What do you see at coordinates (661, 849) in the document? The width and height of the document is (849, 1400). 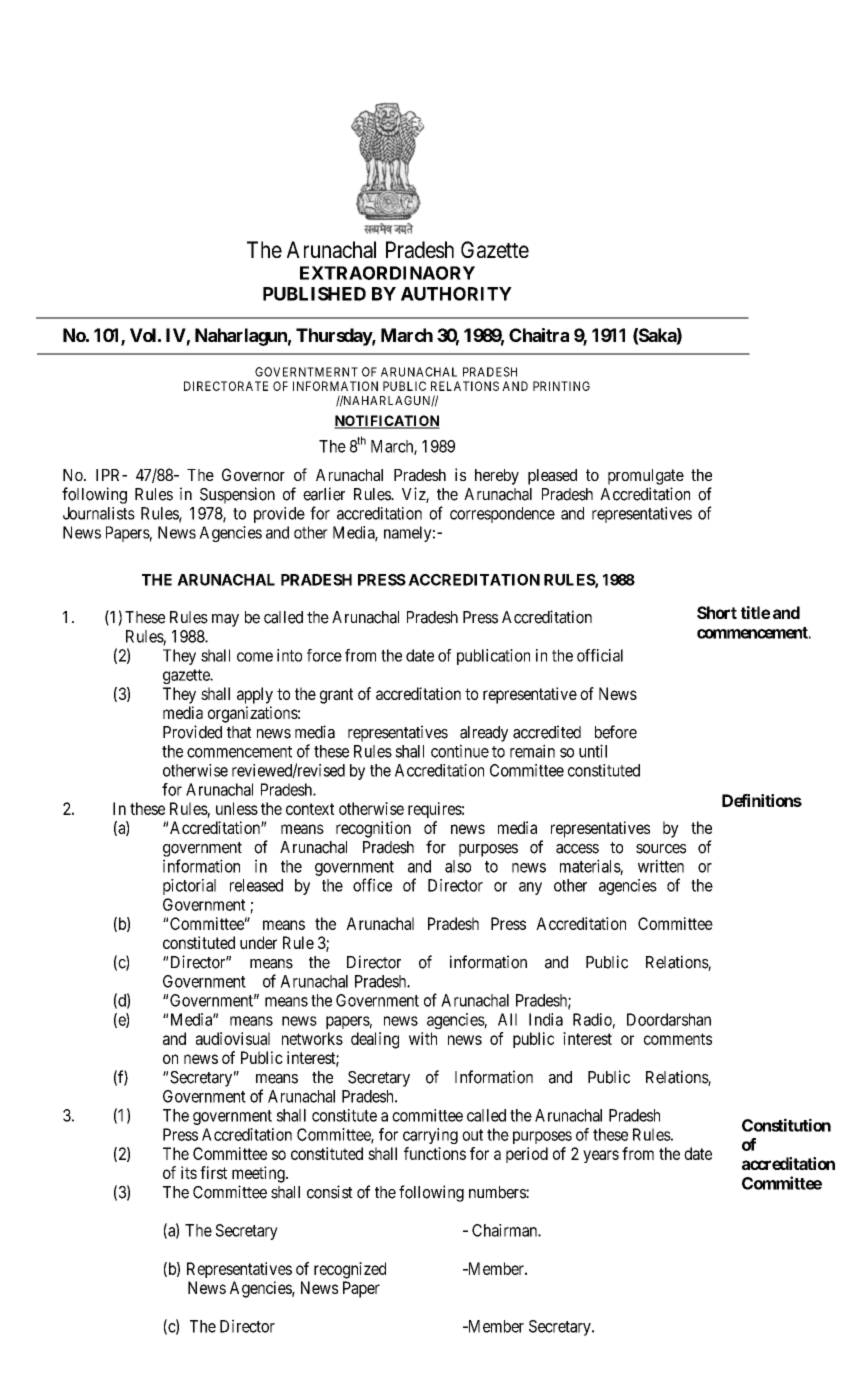 I see `sources` at bounding box center [661, 849].
